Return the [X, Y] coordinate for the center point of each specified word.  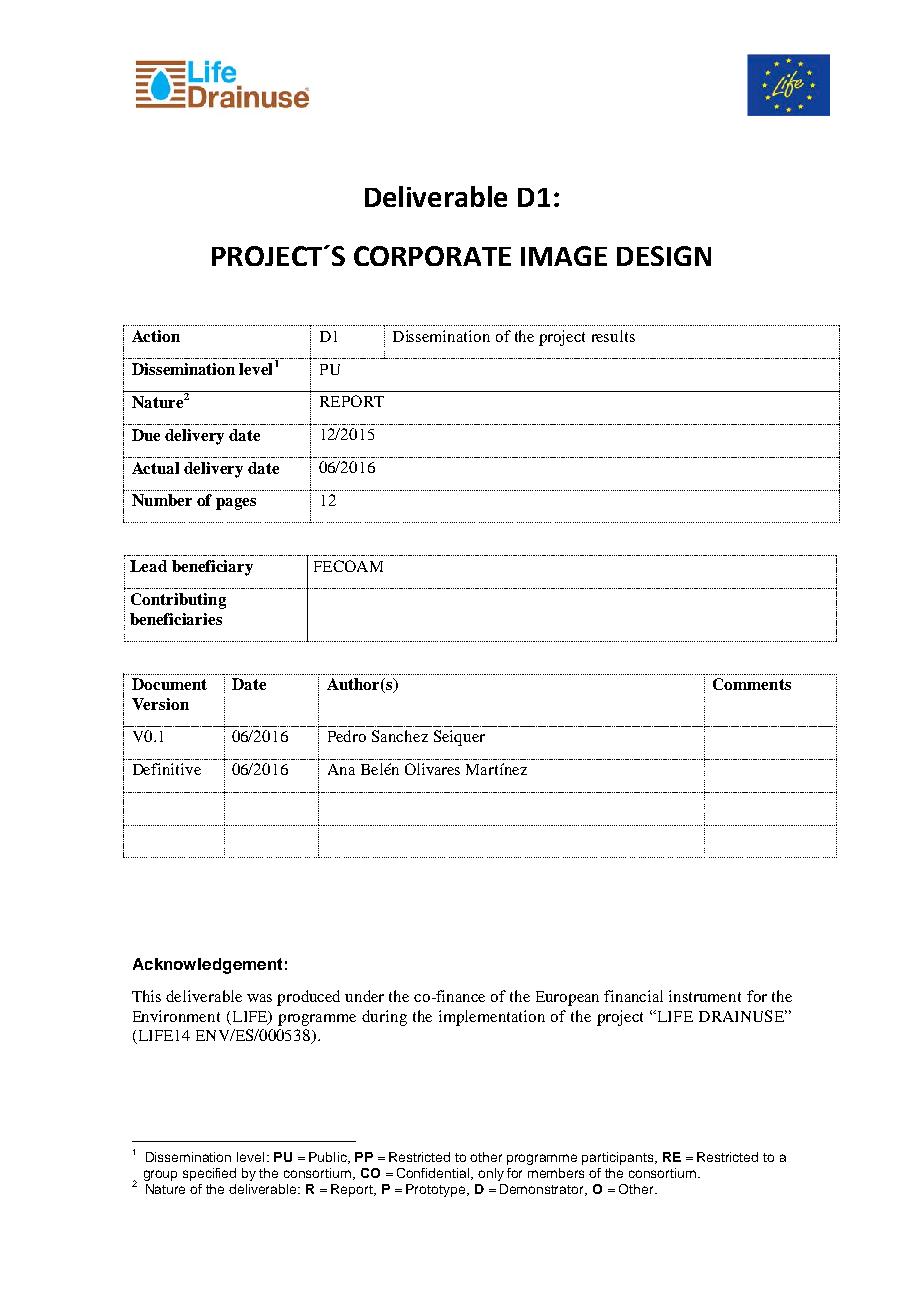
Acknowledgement [207, 966]
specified [209, 1174]
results [613, 336]
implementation [492, 1018]
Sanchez [400, 736]
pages [236, 504]
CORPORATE [432, 256]
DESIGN [664, 256]
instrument [705, 996]
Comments [752, 684]
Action [156, 336]
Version [160, 704]
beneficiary [212, 568]
